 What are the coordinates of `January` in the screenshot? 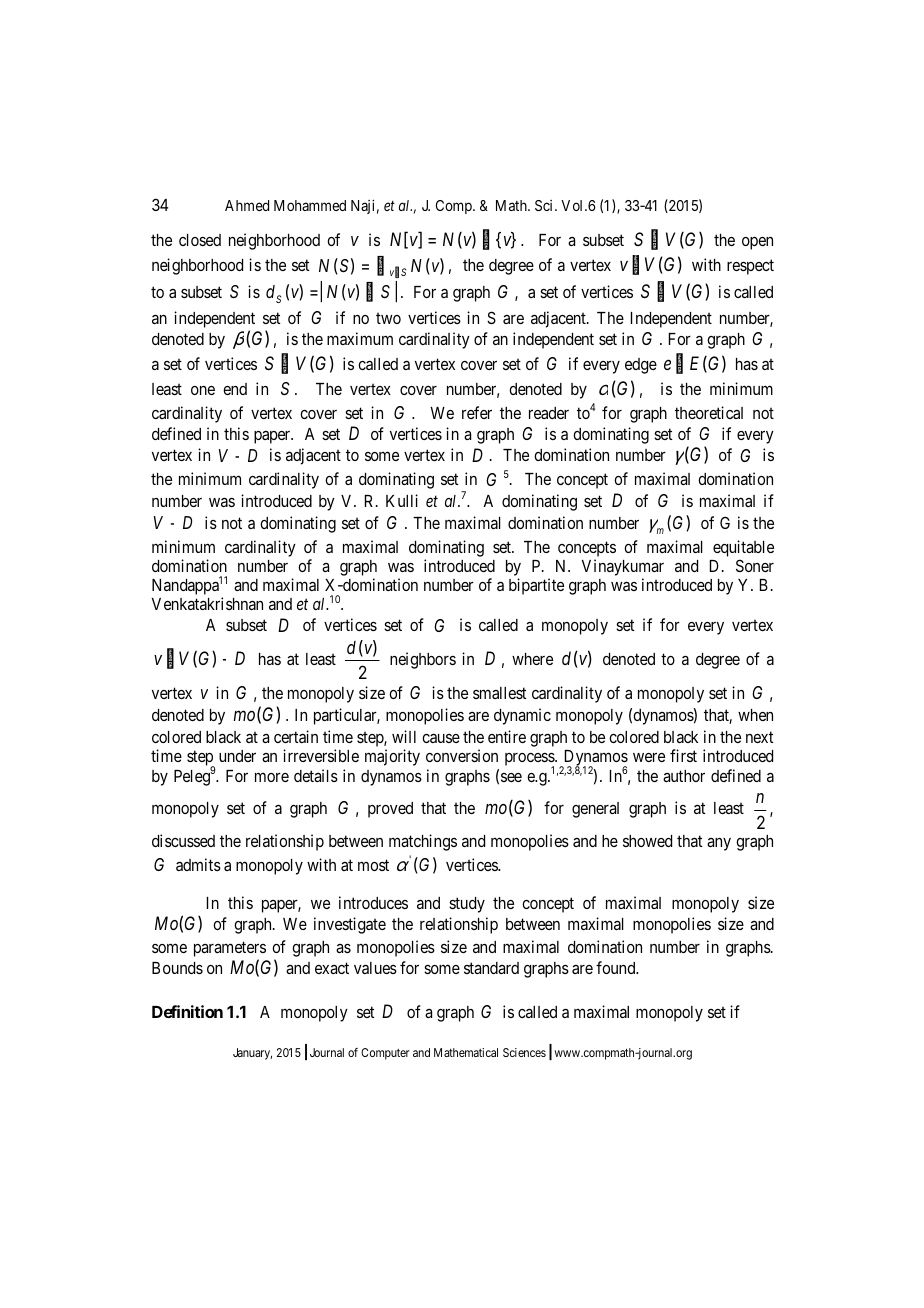 It's located at (252, 1054).
